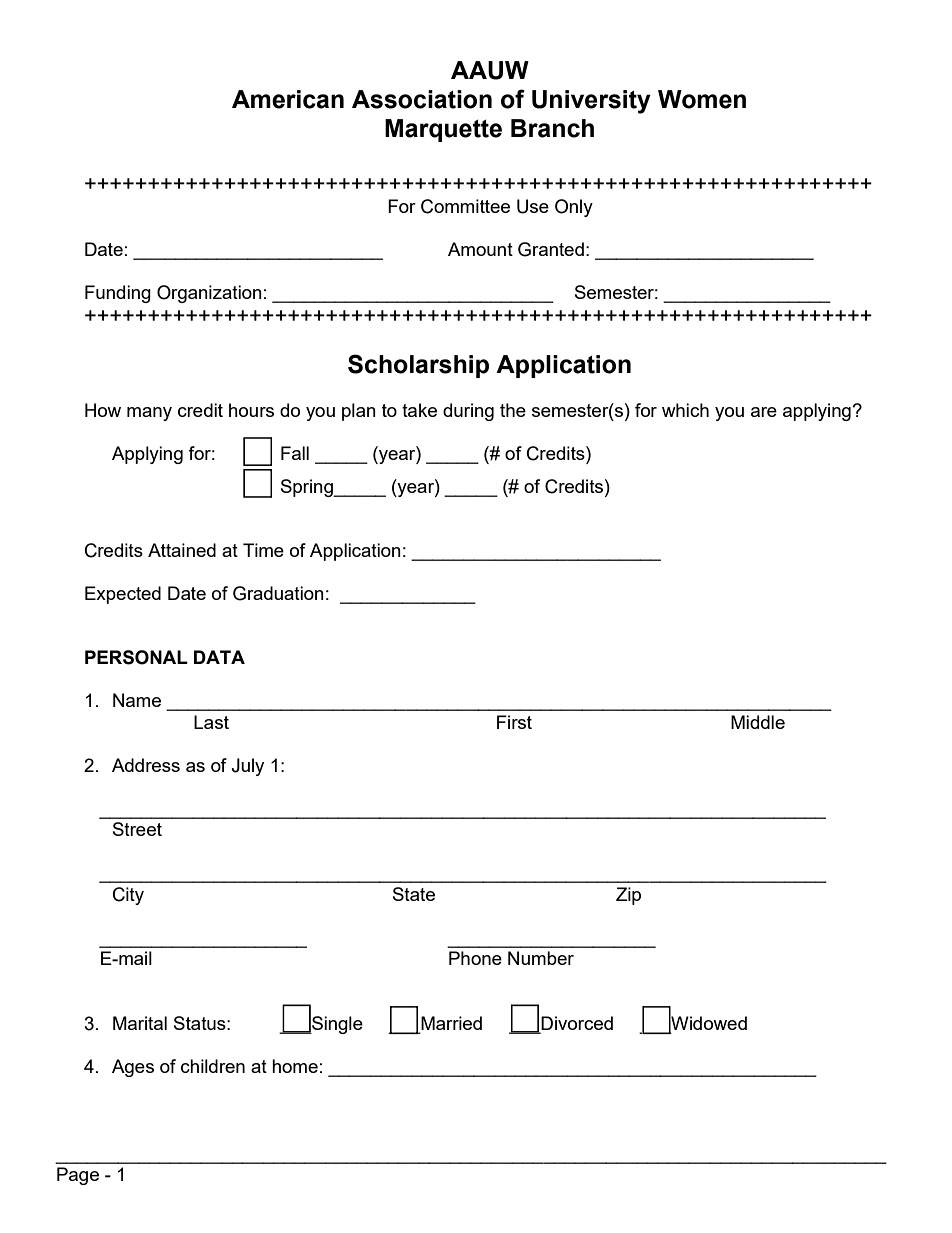  What do you see at coordinates (288, 99) in the screenshot?
I see `American` at bounding box center [288, 99].
